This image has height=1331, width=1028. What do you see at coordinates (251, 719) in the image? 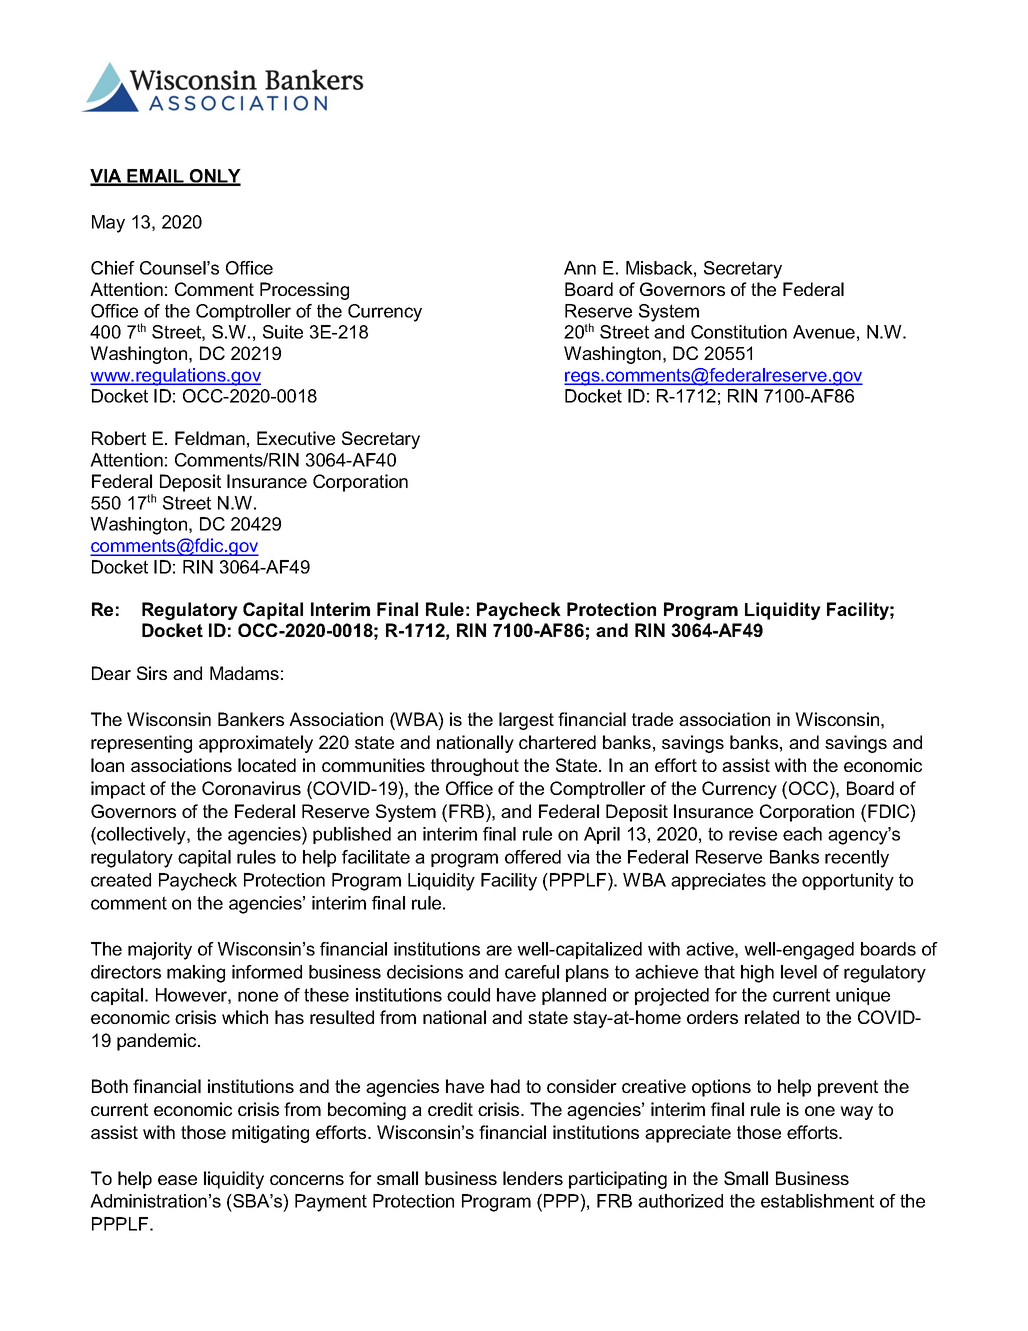
I see `Bankers` at bounding box center [251, 719].
